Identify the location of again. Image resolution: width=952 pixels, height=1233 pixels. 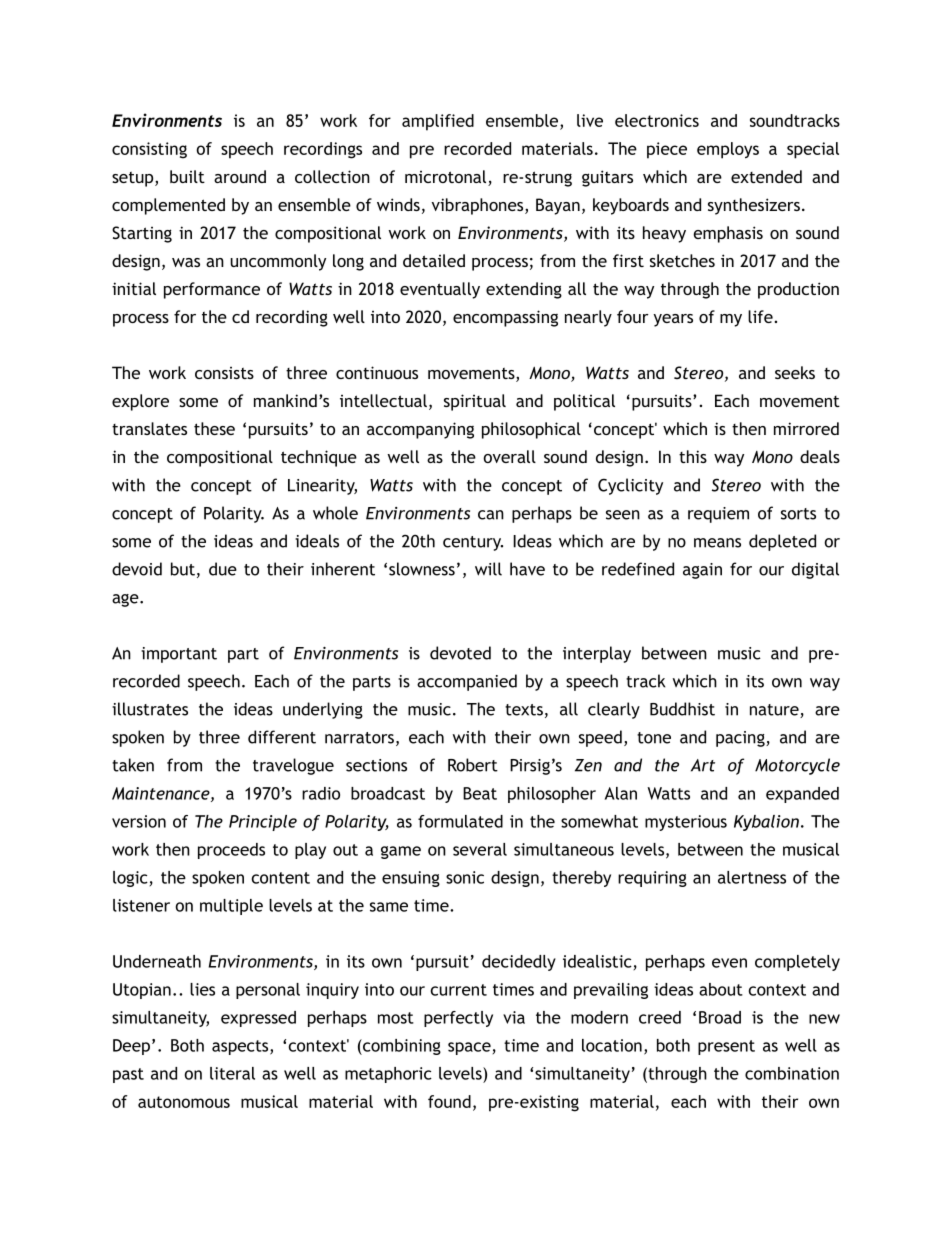
(702, 571).
